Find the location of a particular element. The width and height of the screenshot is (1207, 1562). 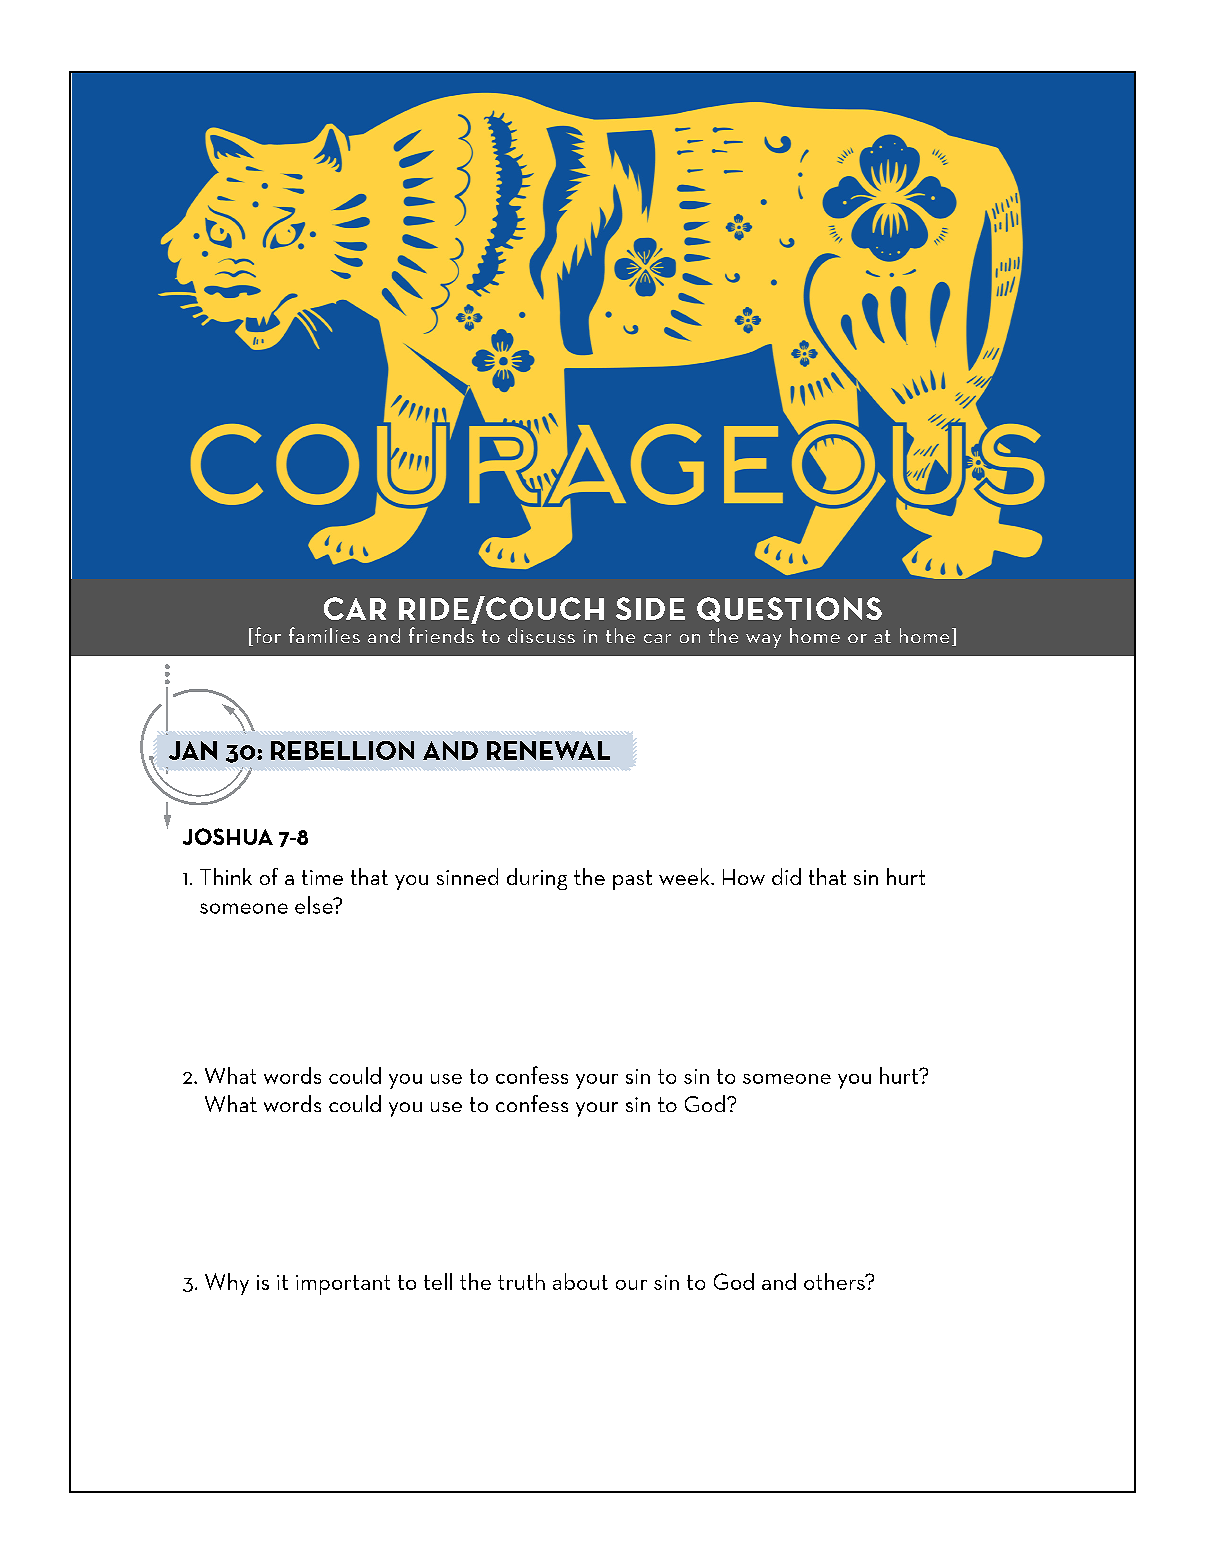

for is located at coordinates (268, 635).
